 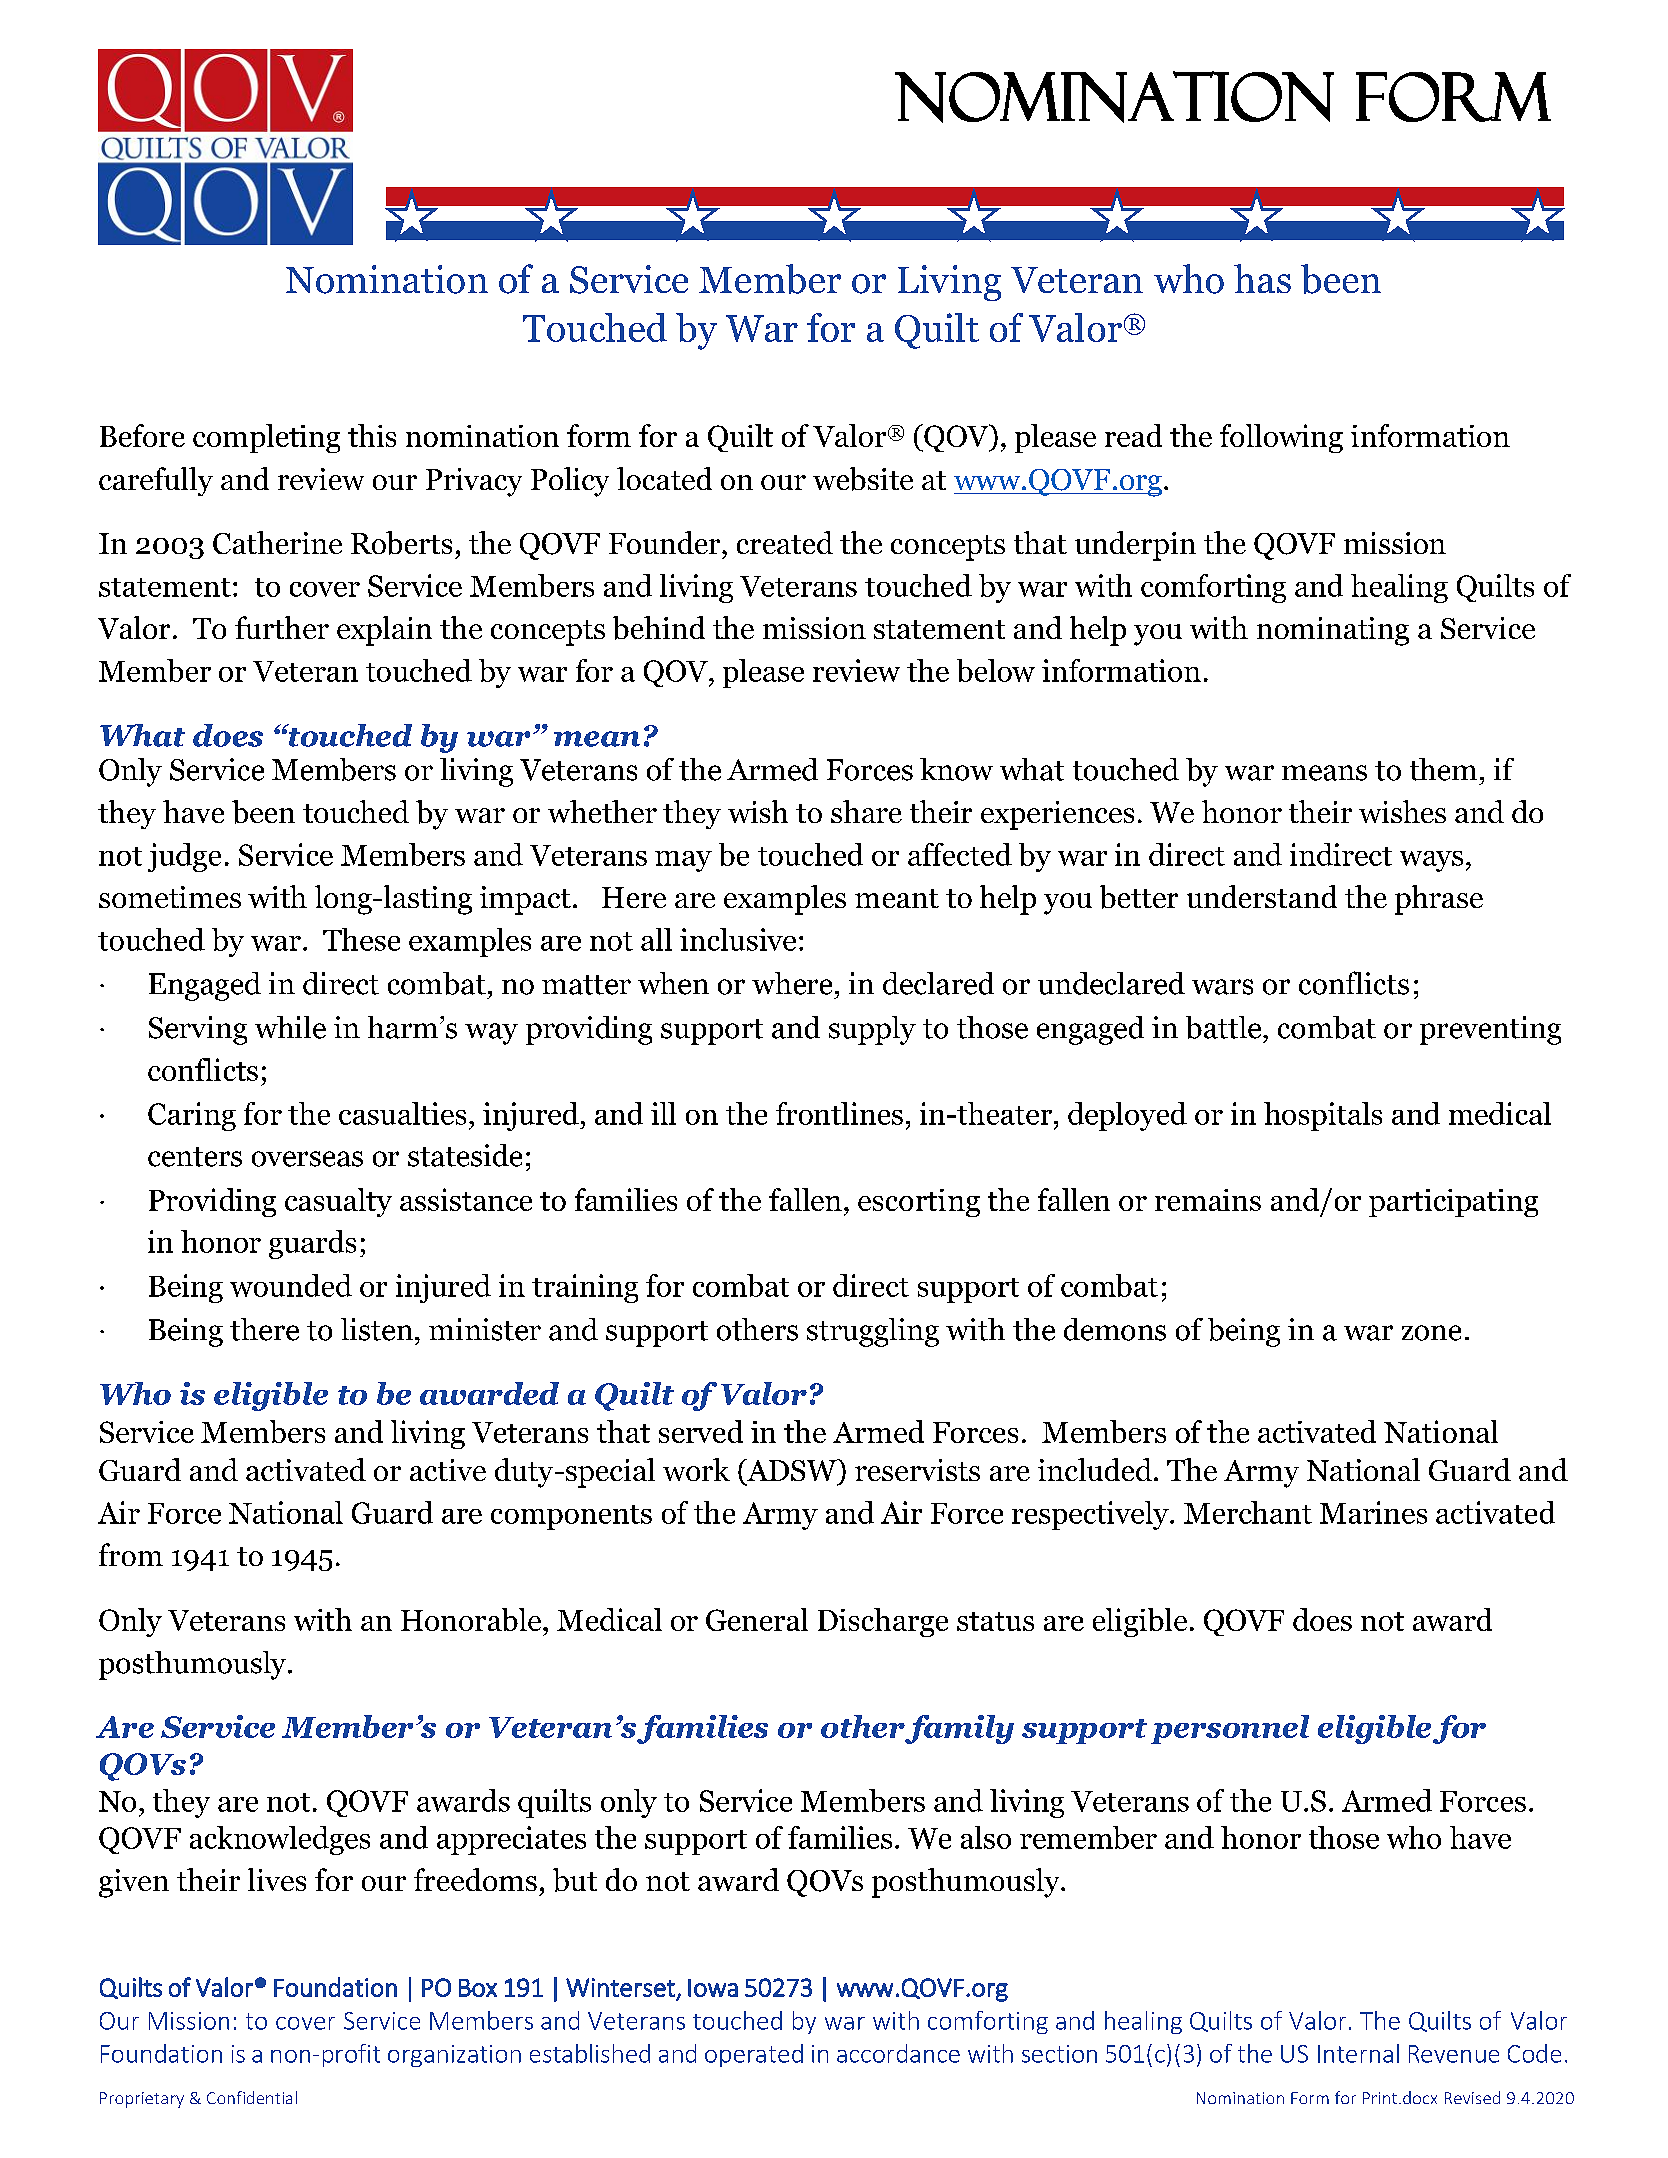 I want to click on phrase, so click(x=1439, y=900).
